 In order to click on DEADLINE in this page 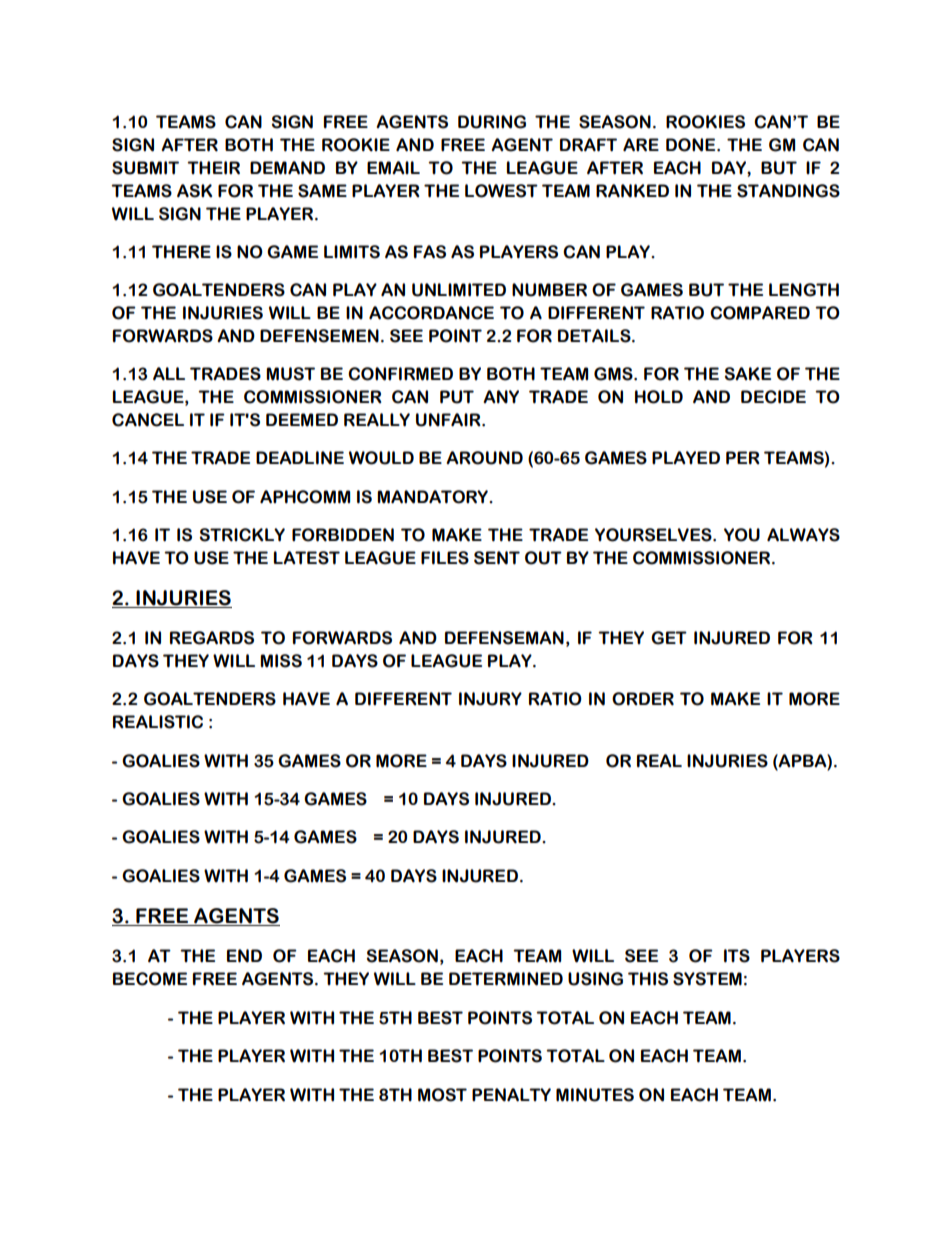, I will do `click(300, 458)`.
